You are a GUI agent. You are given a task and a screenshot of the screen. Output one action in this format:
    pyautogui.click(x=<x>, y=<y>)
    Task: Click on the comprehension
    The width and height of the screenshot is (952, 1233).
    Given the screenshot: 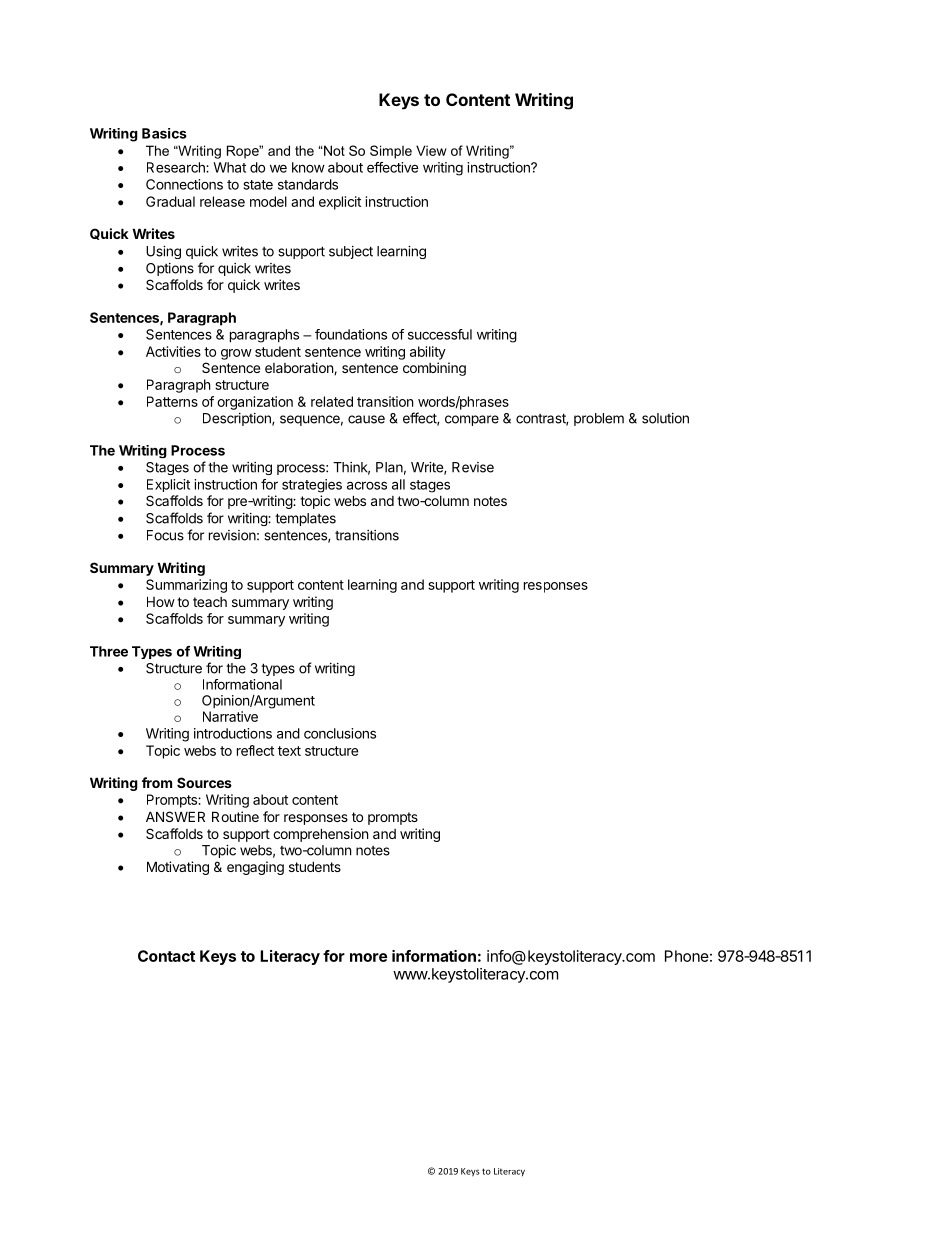 What is the action you would take?
    pyautogui.click(x=320, y=835)
